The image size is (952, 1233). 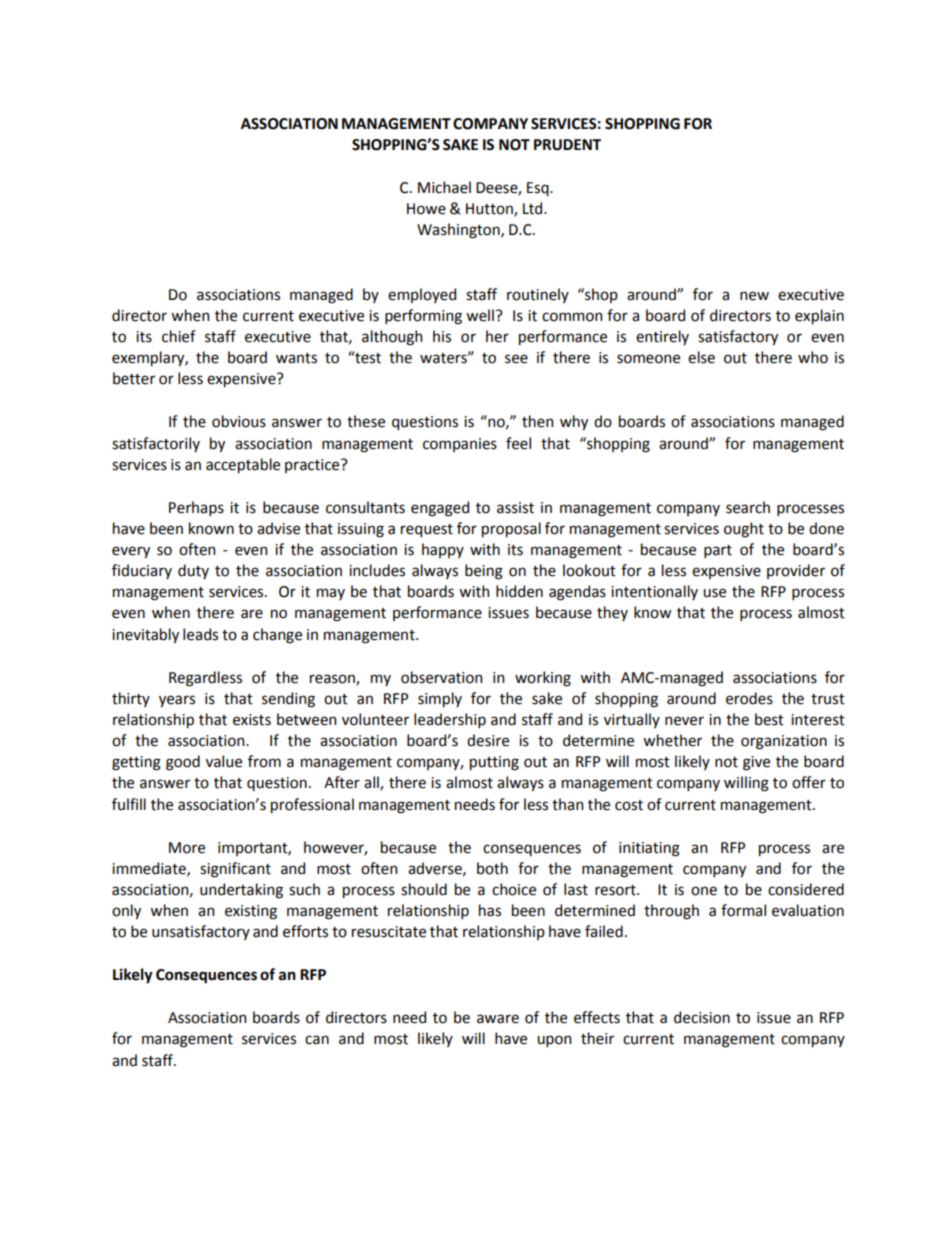 I want to click on duty, so click(x=193, y=571).
